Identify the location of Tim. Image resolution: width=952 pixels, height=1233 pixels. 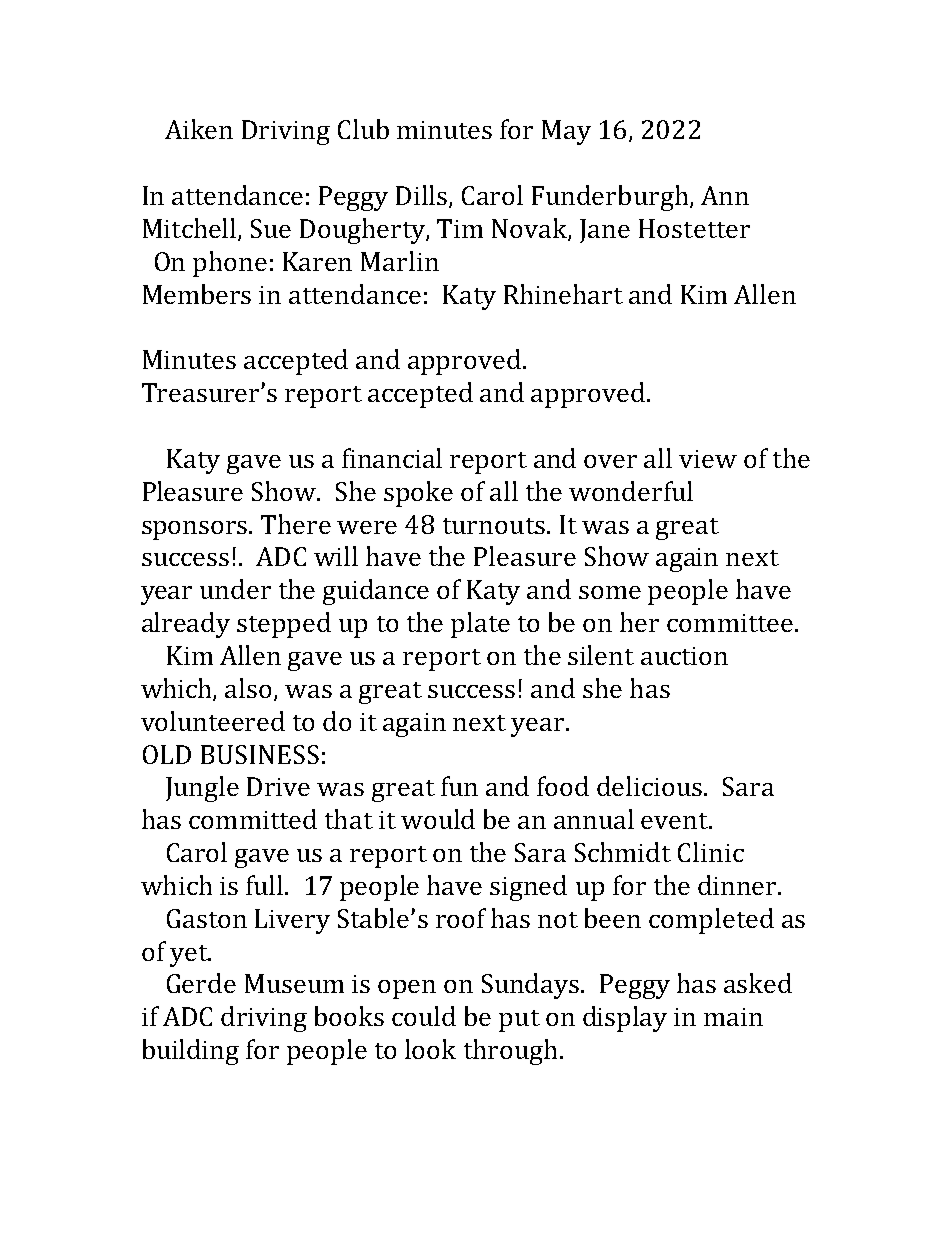
(460, 228).
